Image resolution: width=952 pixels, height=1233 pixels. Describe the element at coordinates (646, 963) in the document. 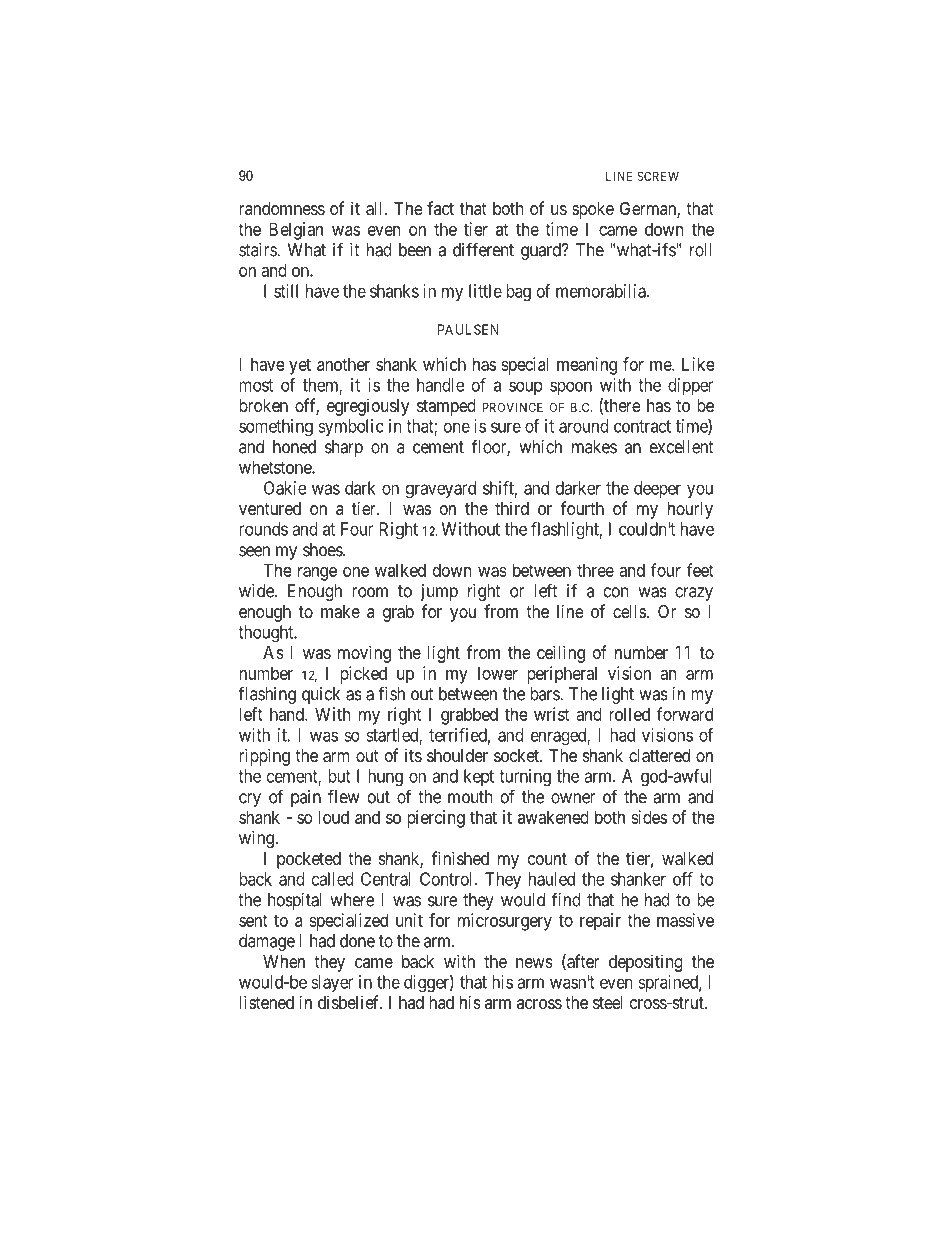

I see `depositing` at that location.
